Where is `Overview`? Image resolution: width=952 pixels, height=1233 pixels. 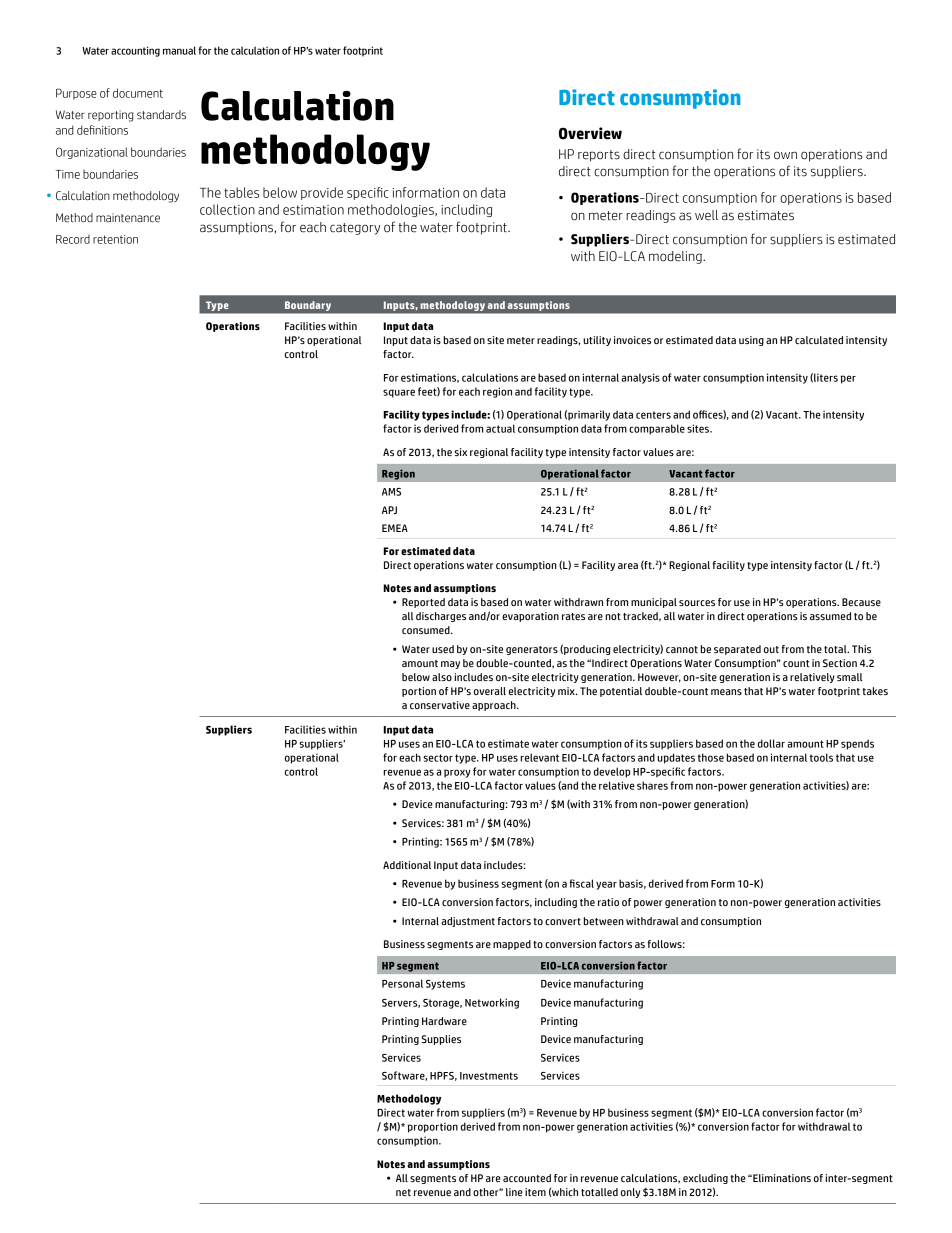 Overview is located at coordinates (590, 133).
